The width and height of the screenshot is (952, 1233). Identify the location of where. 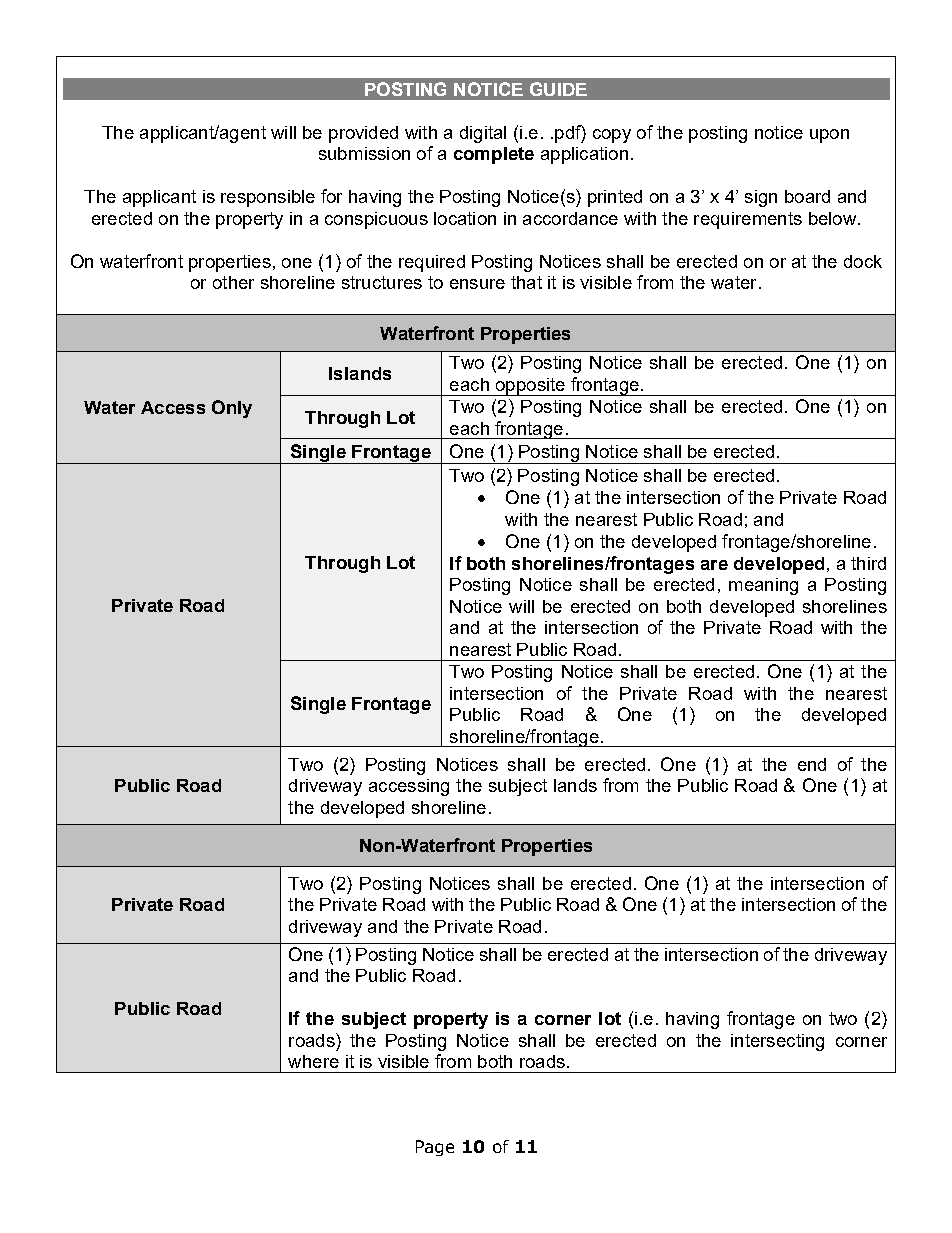
(313, 1061).
